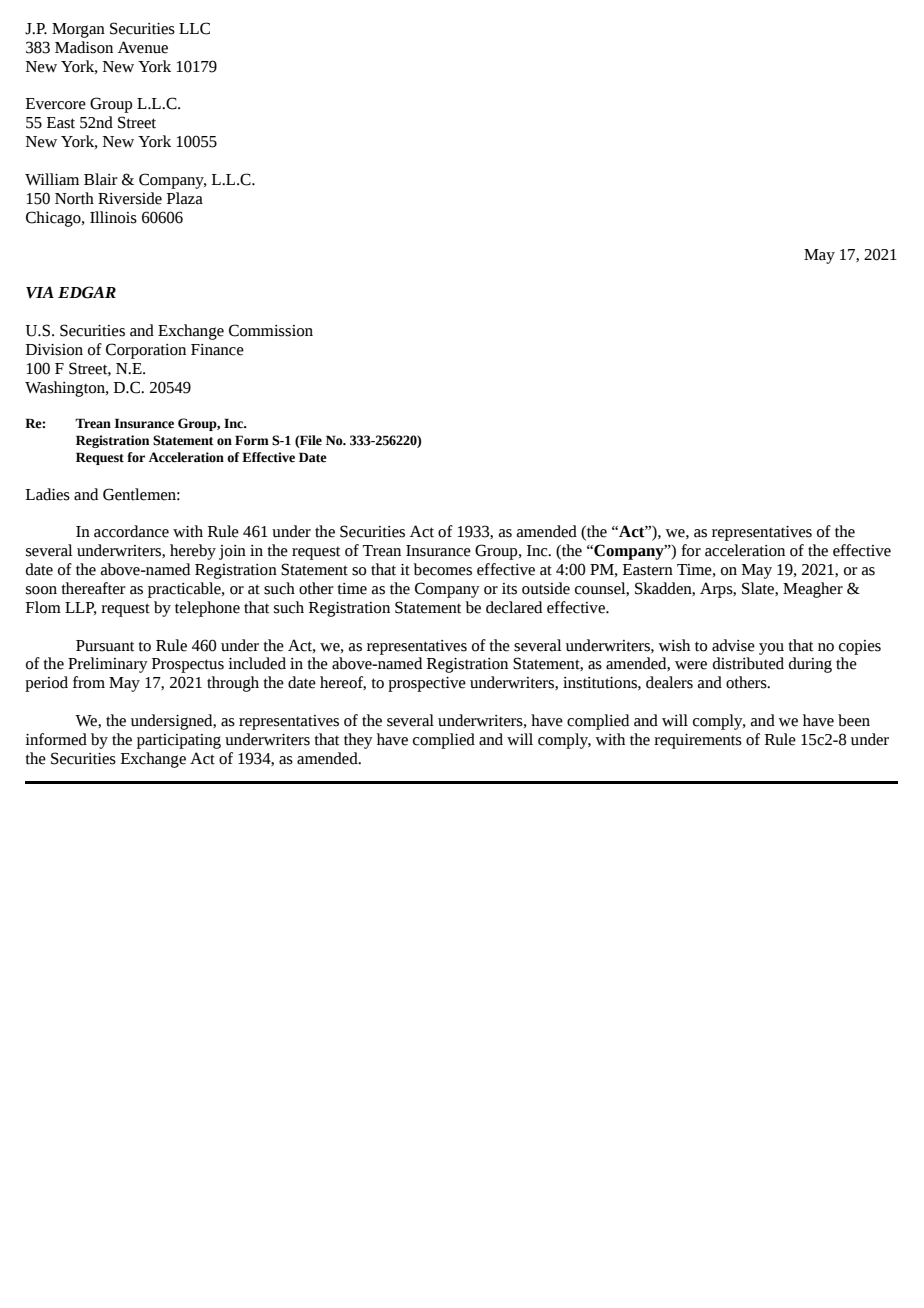  What do you see at coordinates (185, 198) in the document?
I see `Plaza` at bounding box center [185, 198].
